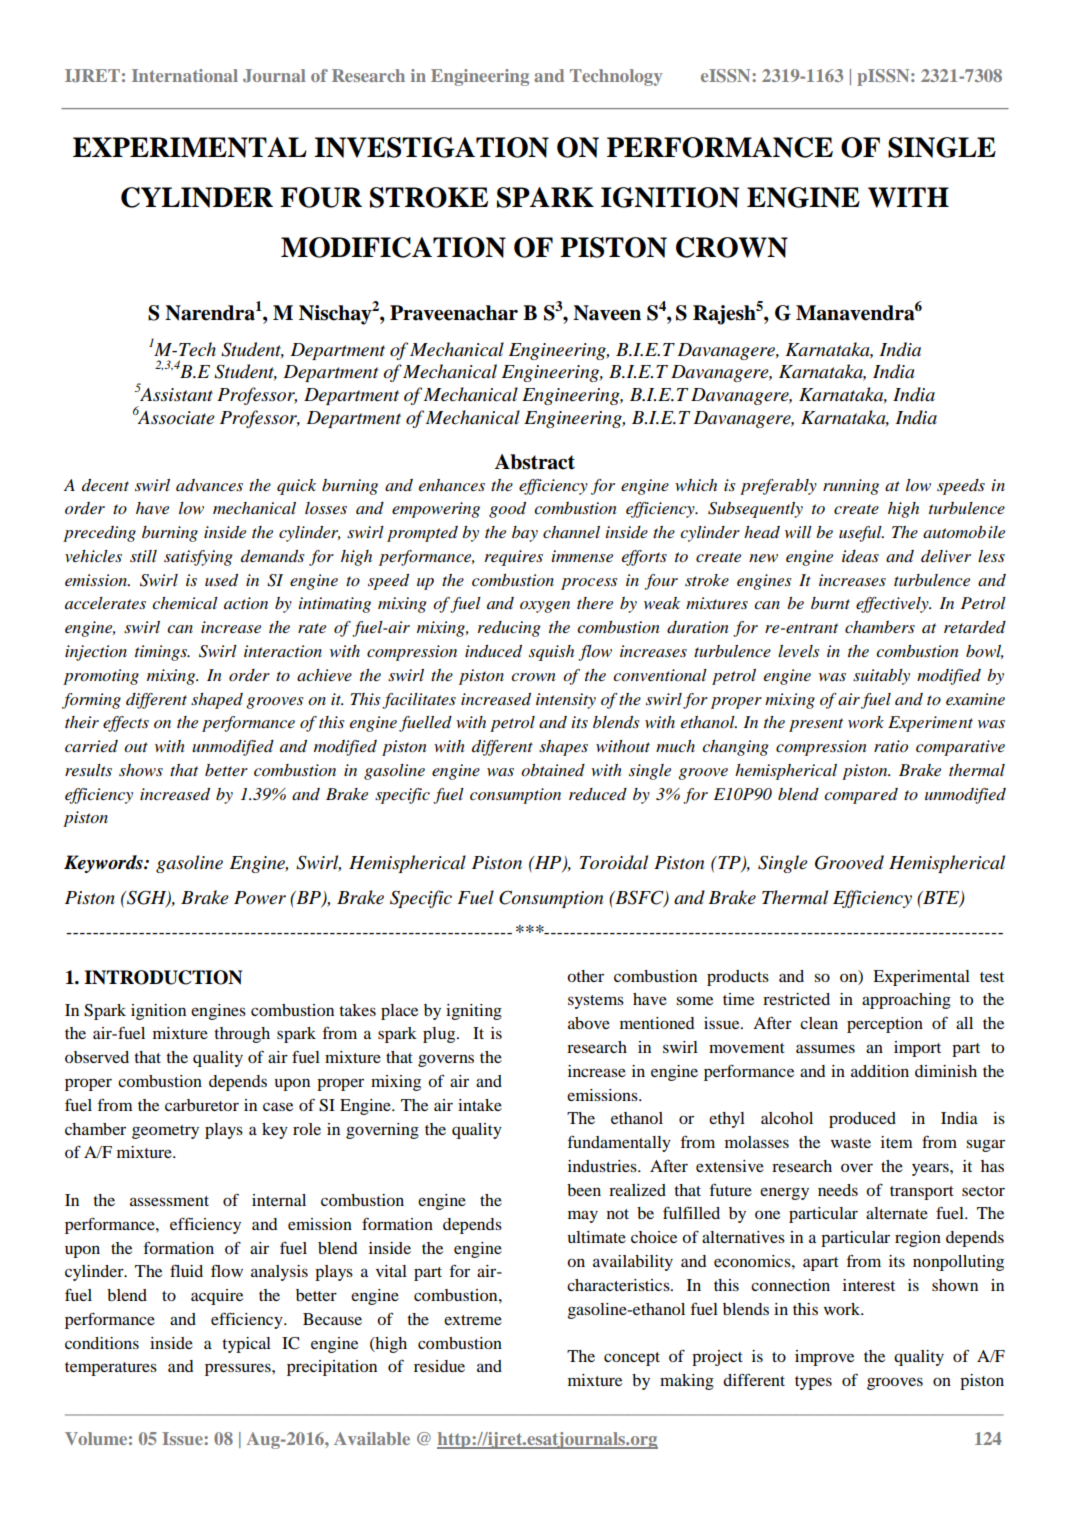  What do you see at coordinates (104, 864) in the screenshot?
I see `Keywords` at bounding box center [104, 864].
